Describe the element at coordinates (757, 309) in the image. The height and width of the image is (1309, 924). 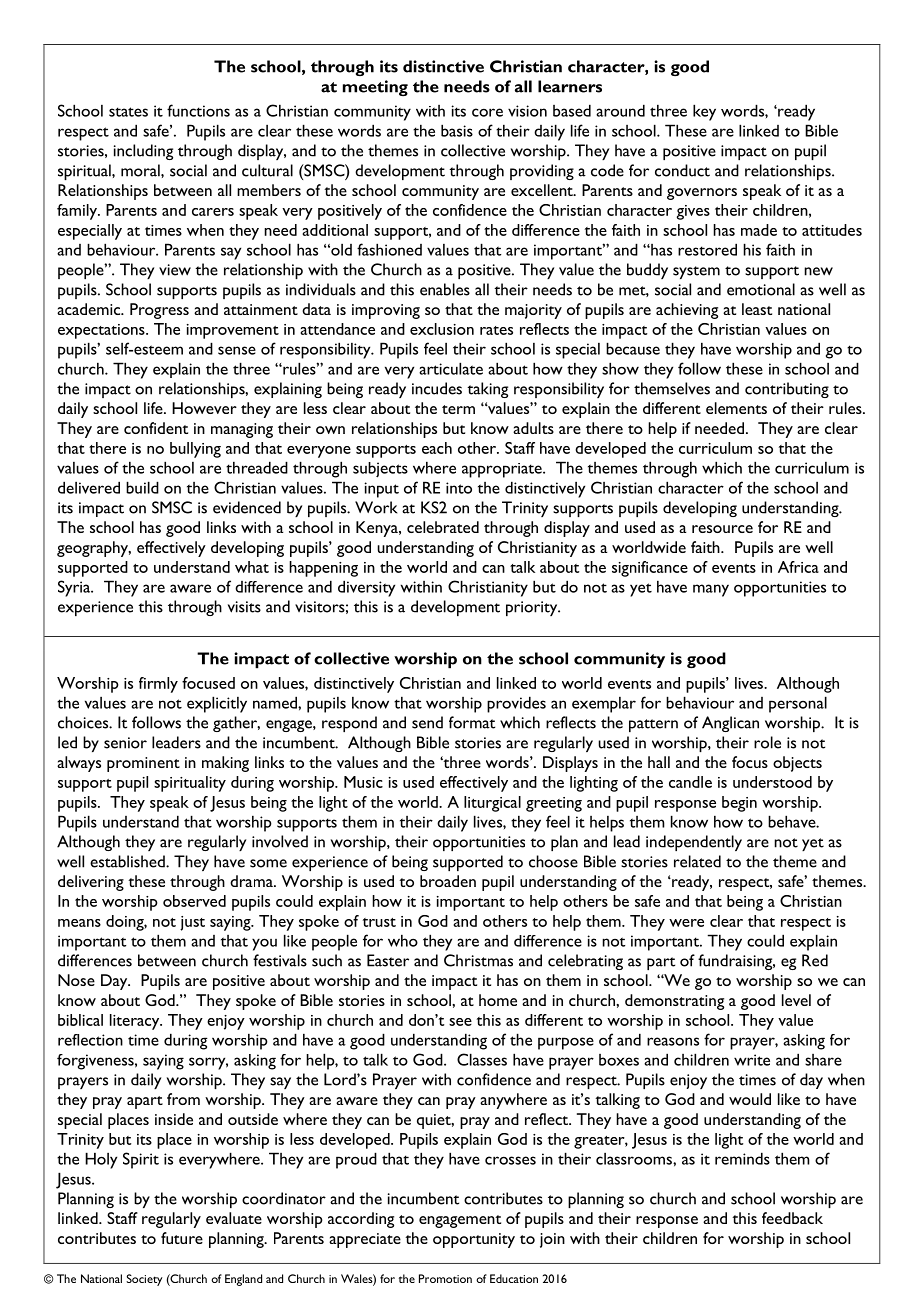
I see `least` at that location.
